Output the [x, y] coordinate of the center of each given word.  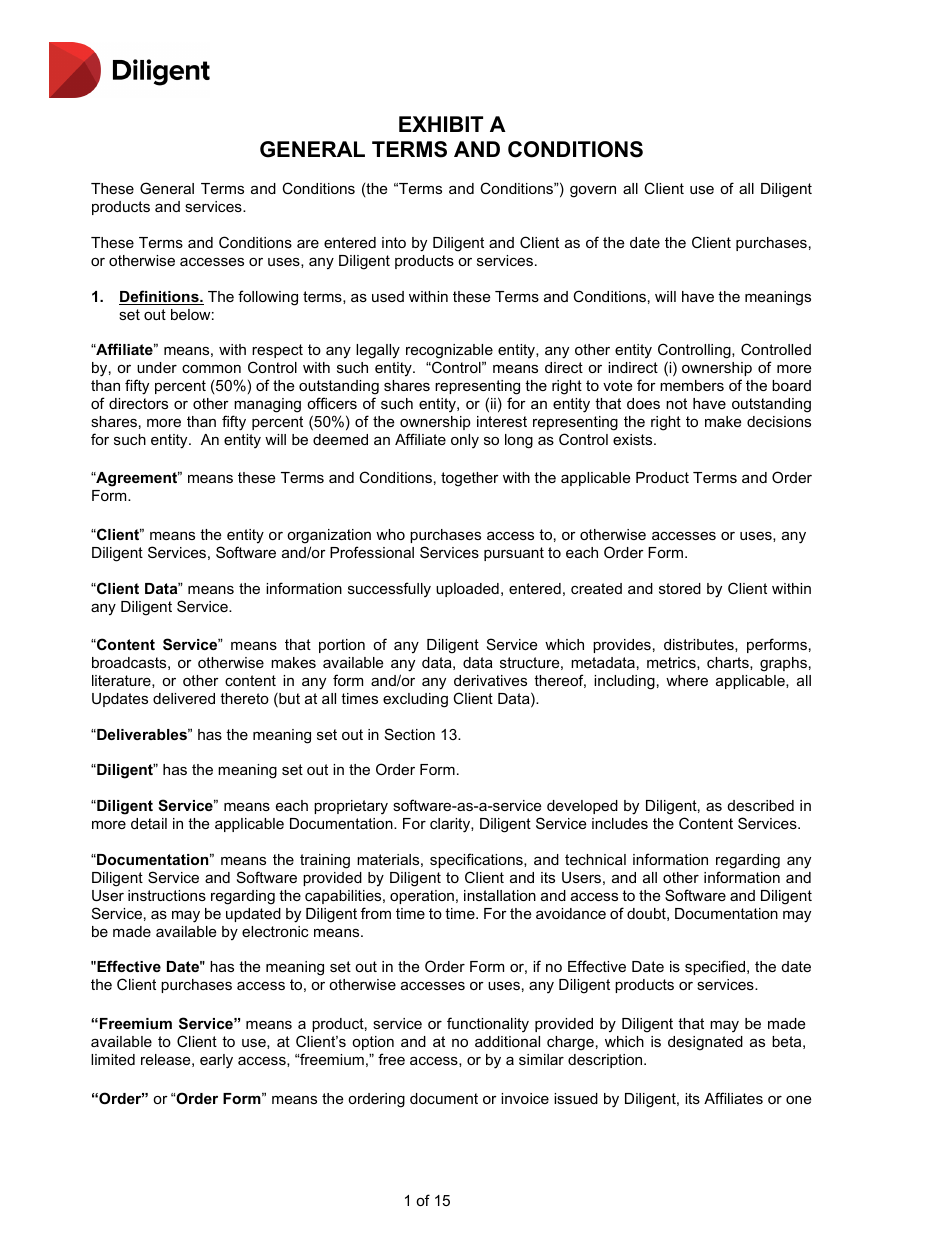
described [761, 805]
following [268, 298]
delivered [184, 698]
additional [507, 1041]
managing [267, 405]
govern [593, 192]
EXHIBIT [441, 124]
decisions [779, 421]
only [465, 441]
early [216, 1061]
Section [410, 734]
